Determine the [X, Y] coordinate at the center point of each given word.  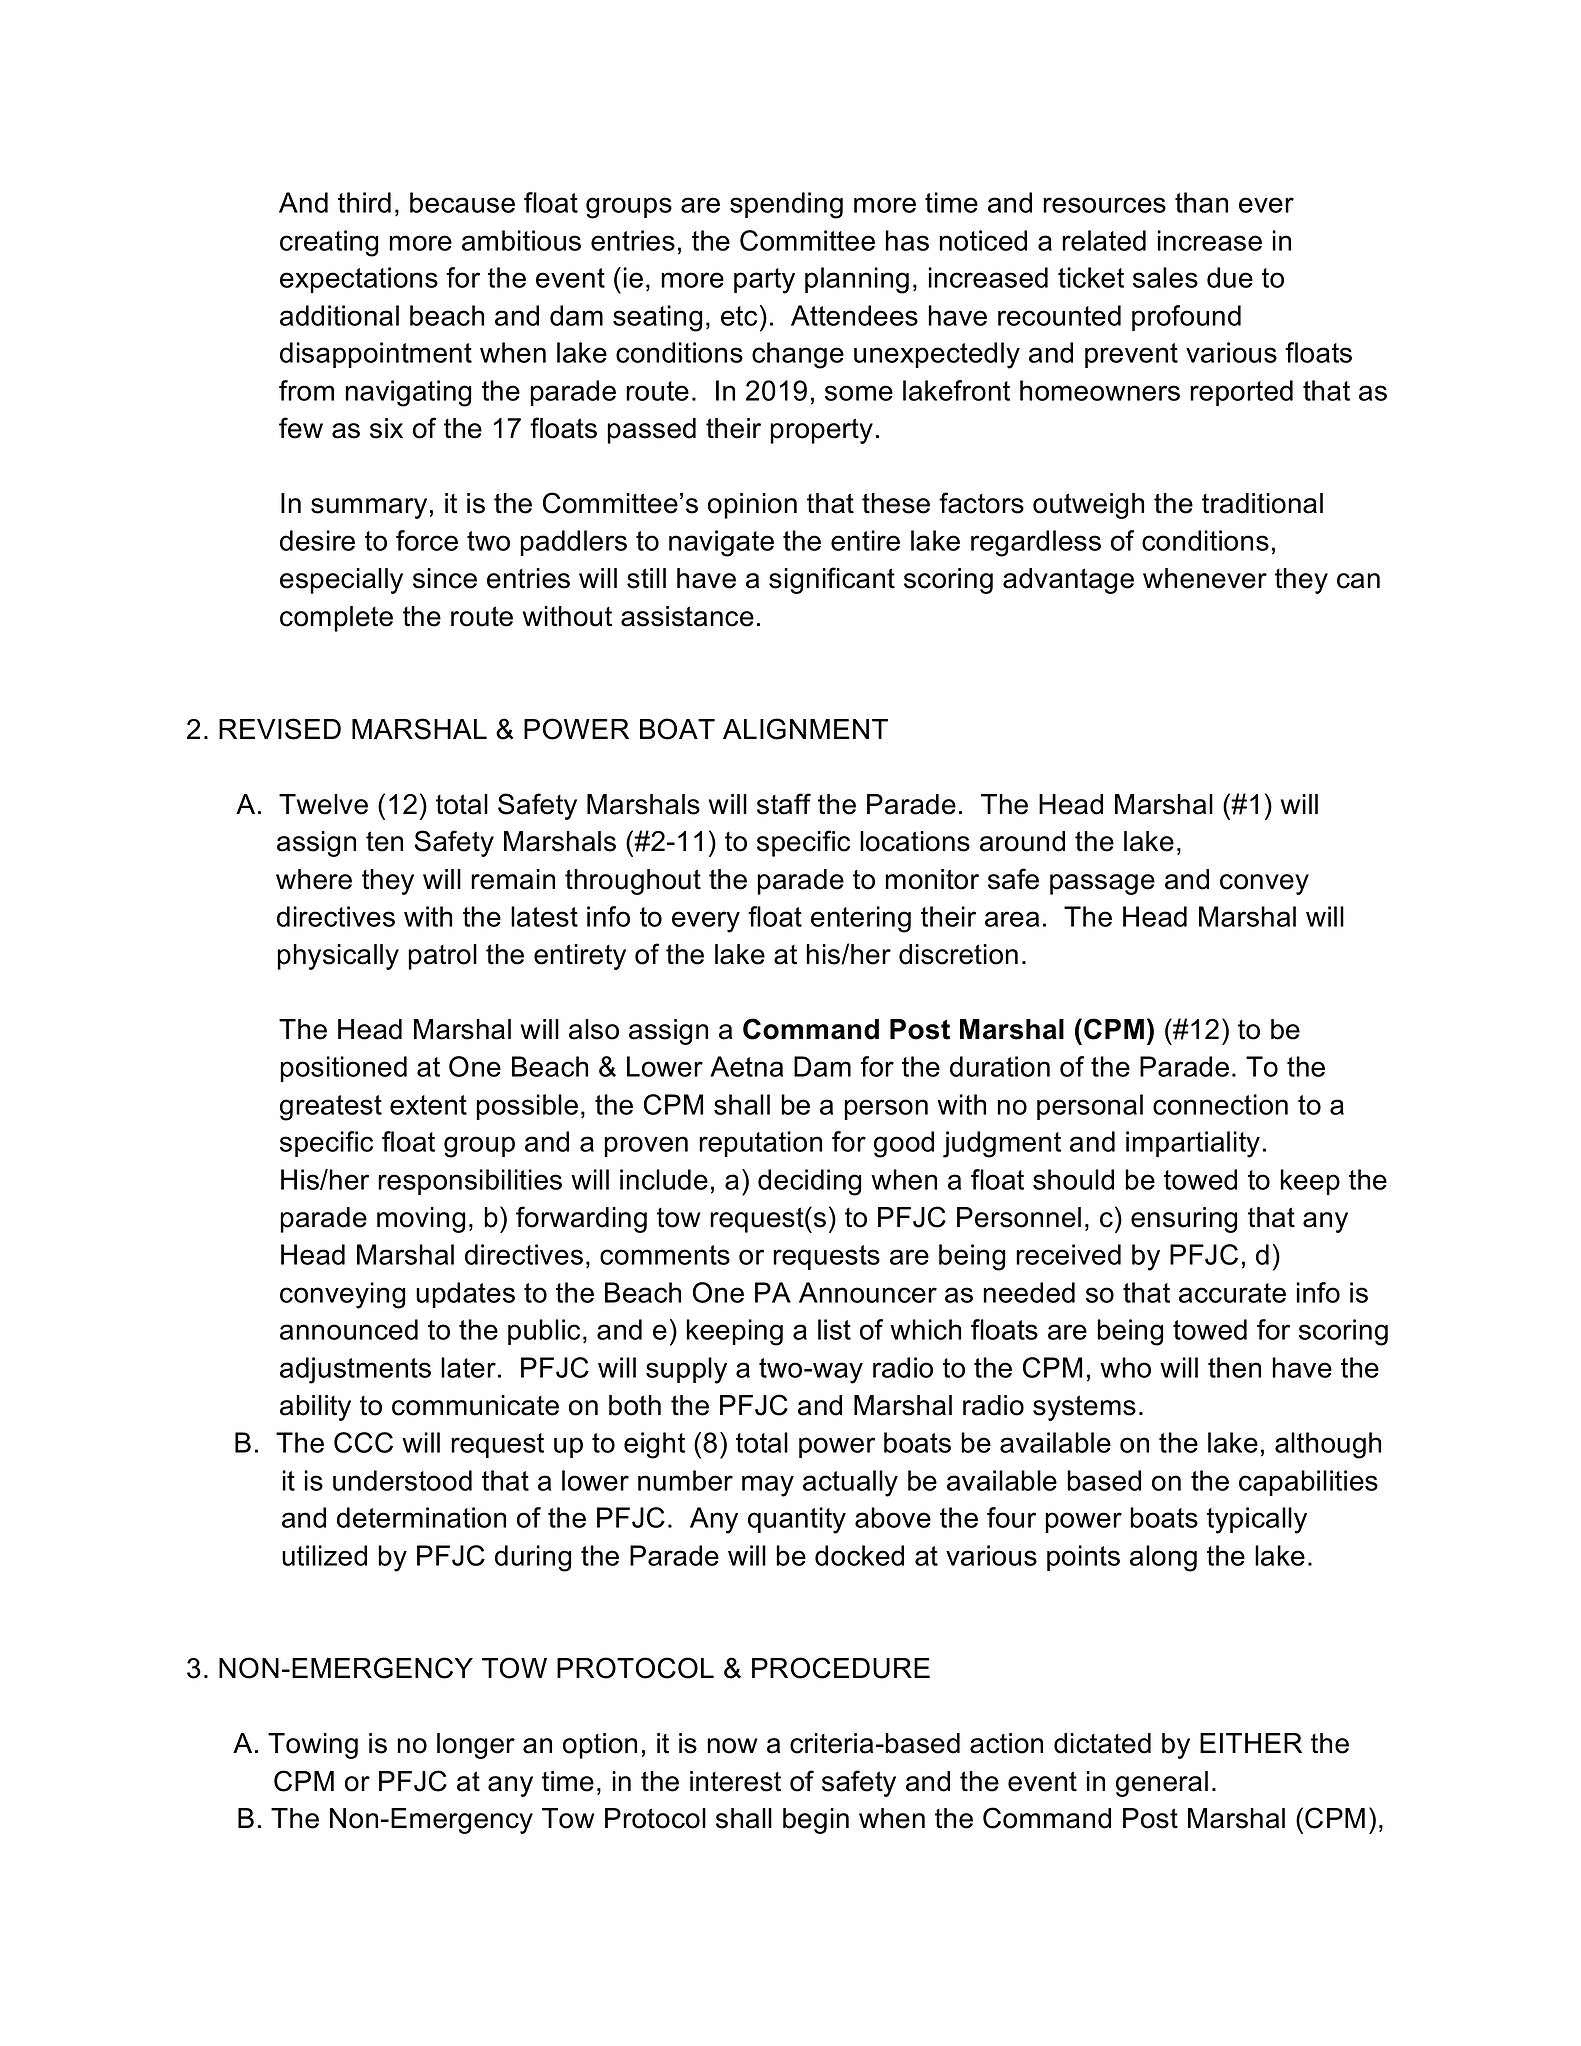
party [764, 281]
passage [1102, 884]
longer [476, 1746]
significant [832, 580]
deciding [810, 1182]
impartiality [1193, 1144]
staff [784, 804]
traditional [1262, 503]
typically [1257, 1520]
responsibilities [470, 1182]
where [314, 879]
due [1230, 277]
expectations [359, 280]
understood [402, 1480]
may [768, 1486]
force [427, 540]
